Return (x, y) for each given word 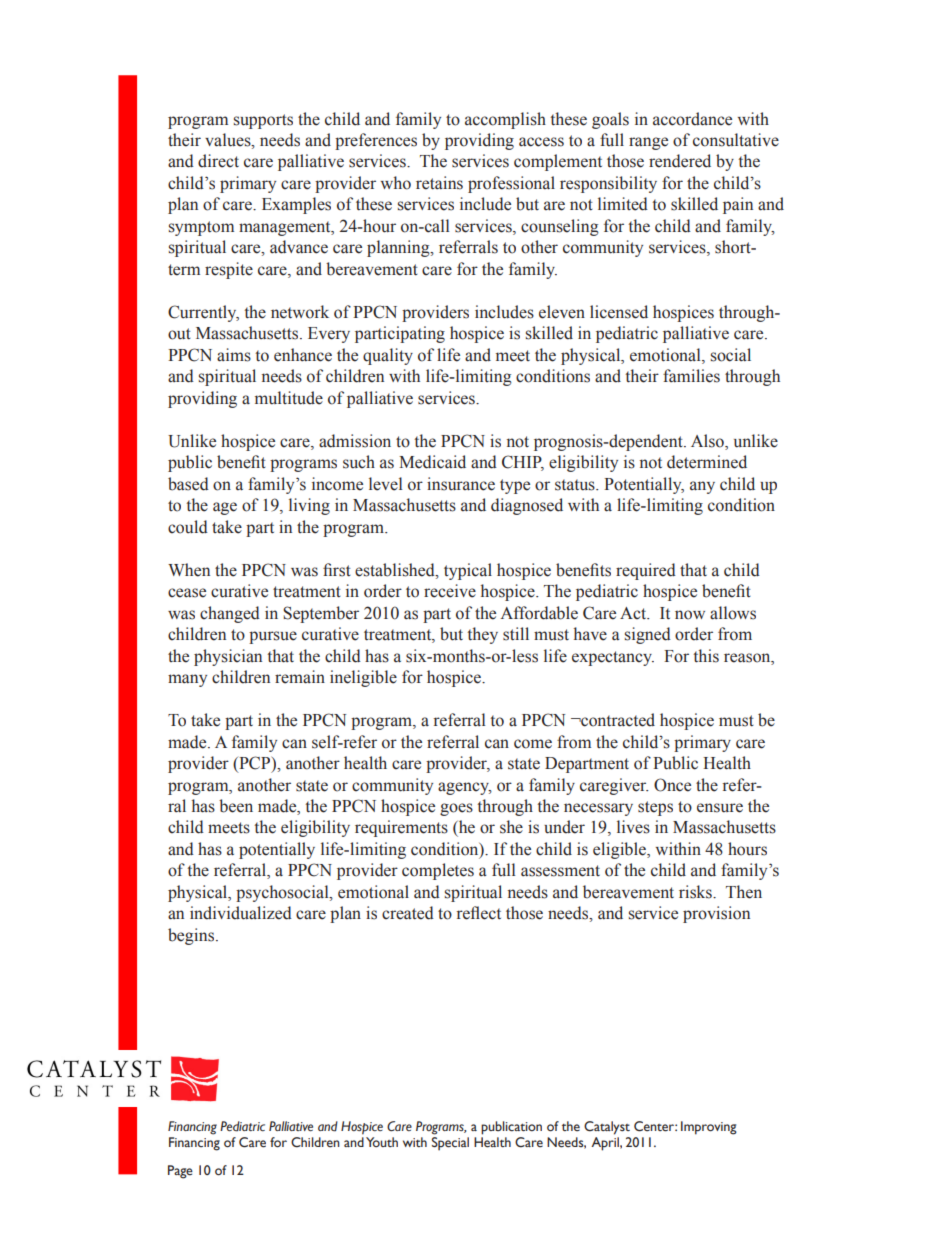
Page (180, 1172)
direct (218, 161)
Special (450, 1144)
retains (439, 183)
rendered (680, 161)
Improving (709, 1128)
